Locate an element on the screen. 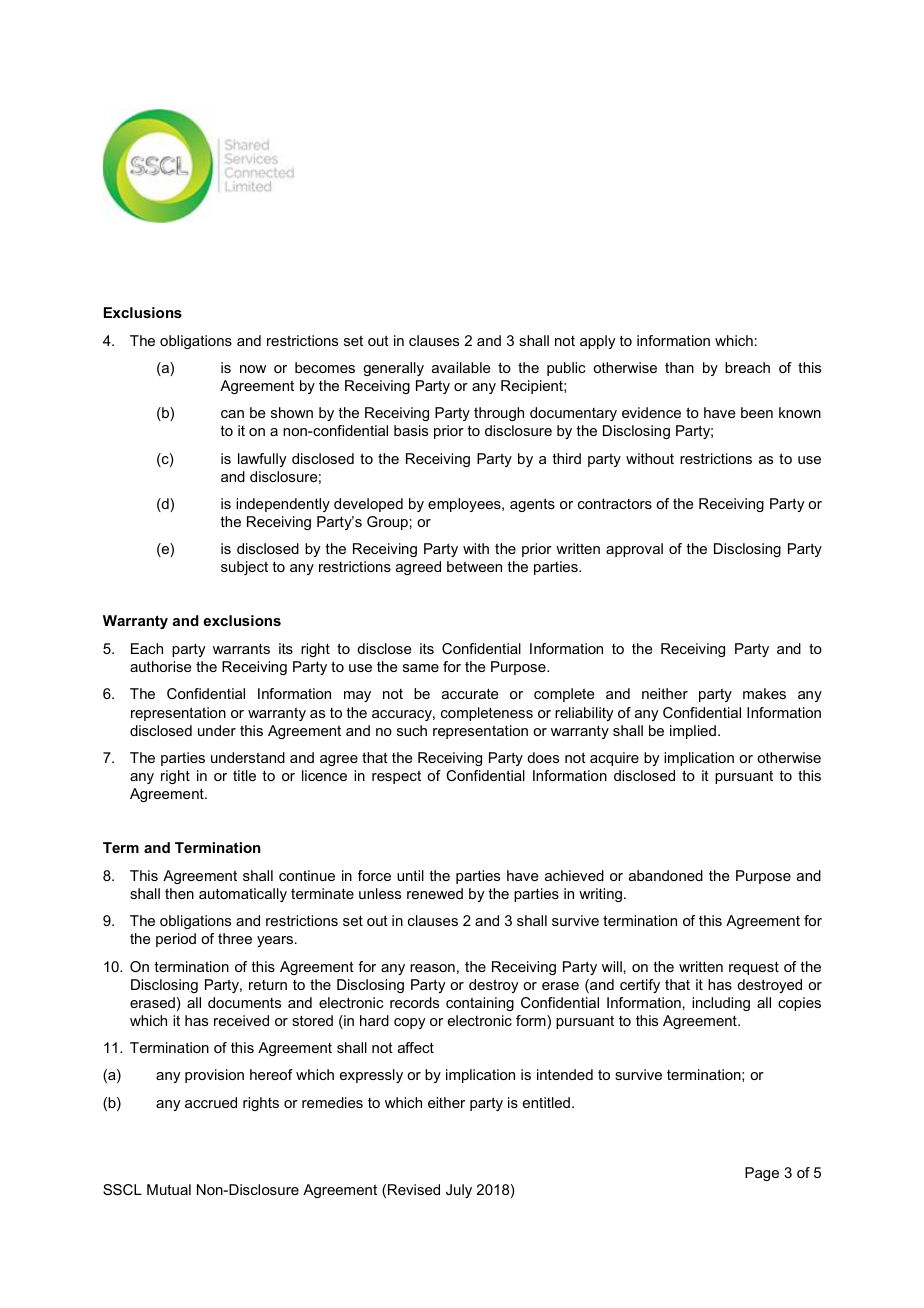 Image resolution: width=924 pixels, height=1308 pixels. than is located at coordinates (679, 367).
